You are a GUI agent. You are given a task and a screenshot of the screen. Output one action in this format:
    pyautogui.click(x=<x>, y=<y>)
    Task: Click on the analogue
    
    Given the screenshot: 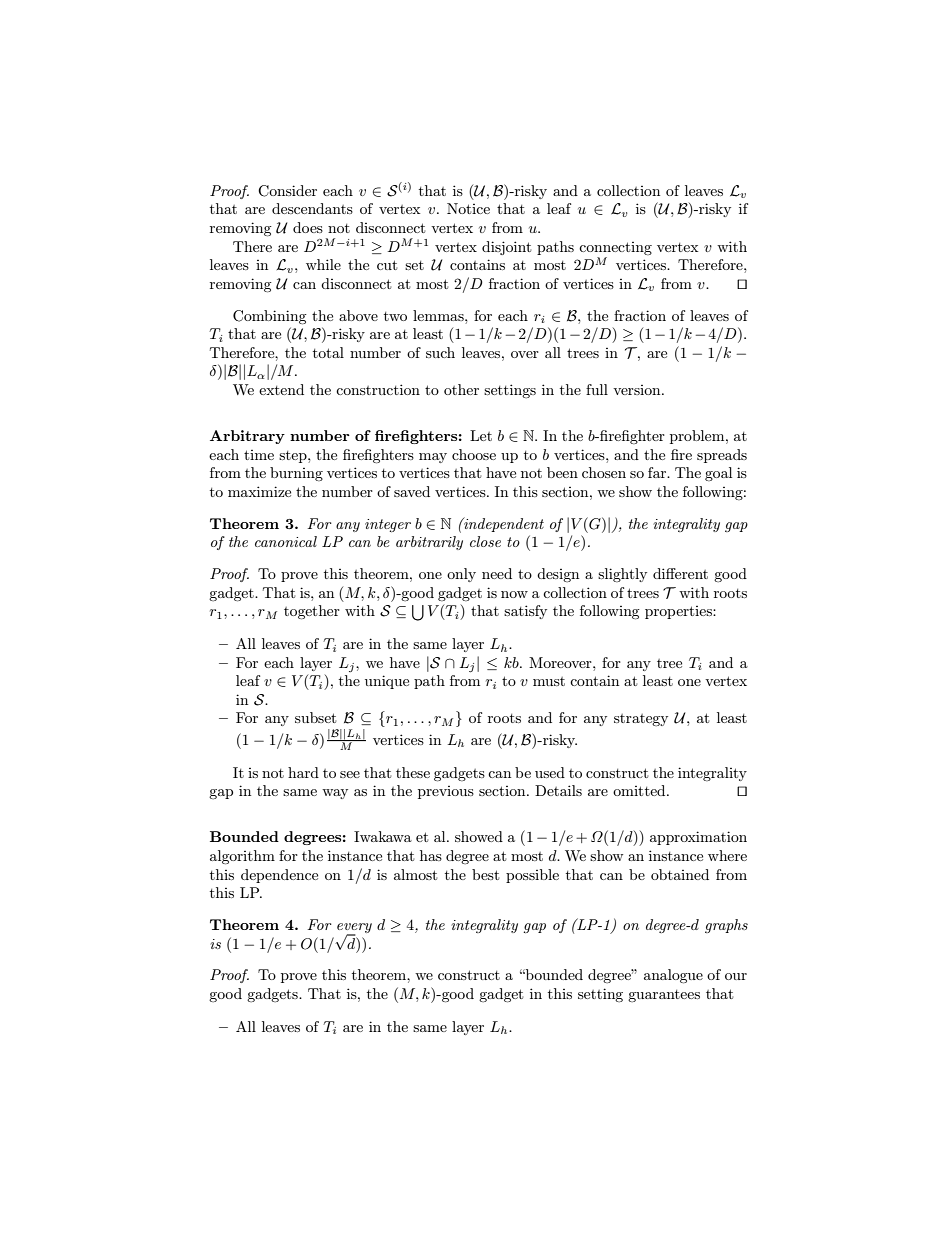 What is the action you would take?
    pyautogui.click(x=673, y=976)
